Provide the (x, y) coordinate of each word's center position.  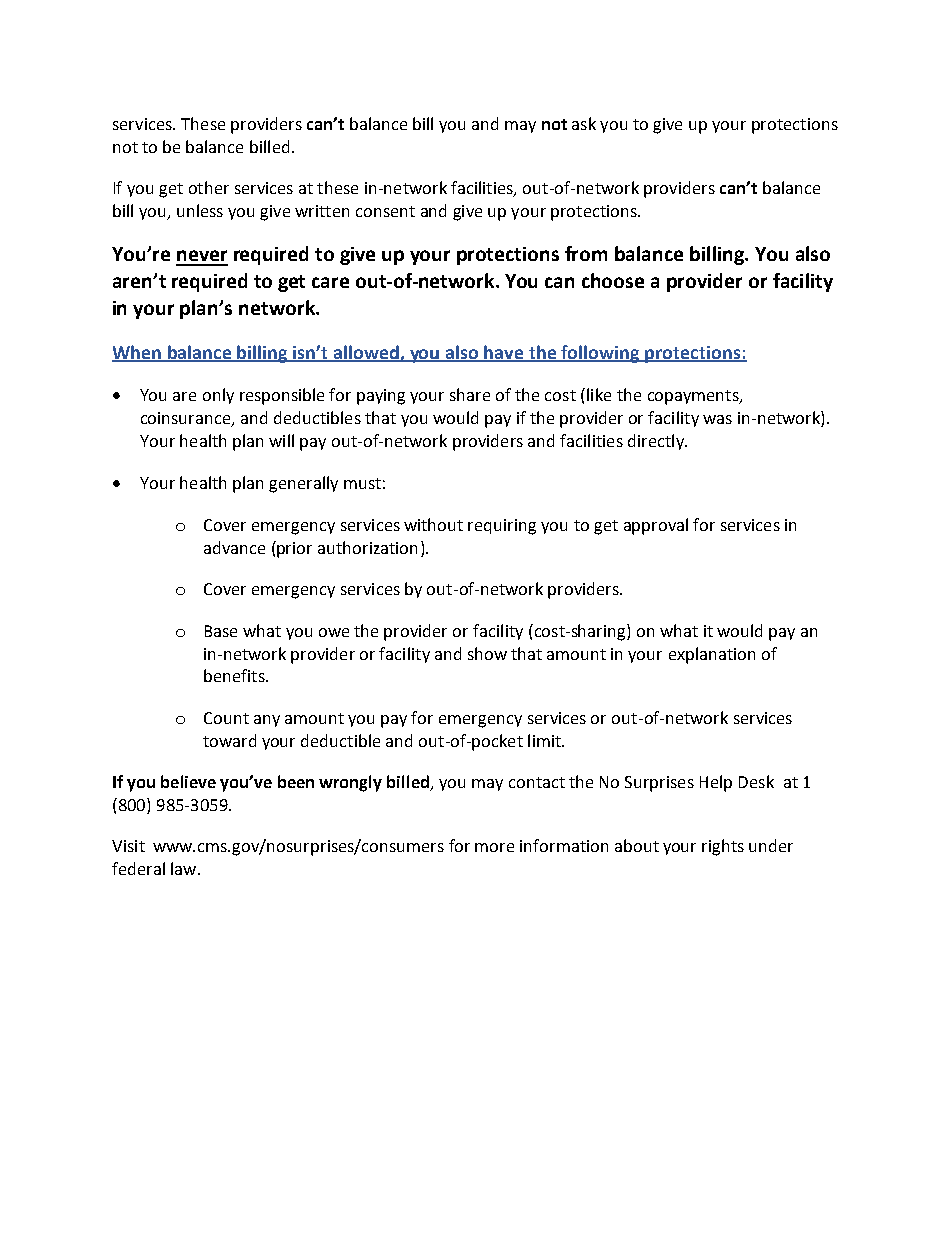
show (487, 653)
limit (545, 740)
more (494, 847)
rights (723, 847)
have (504, 353)
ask (584, 123)
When (137, 353)
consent (385, 211)
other (209, 187)
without (433, 524)
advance (234, 547)
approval (656, 526)
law (185, 868)
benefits (235, 675)
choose (613, 280)
